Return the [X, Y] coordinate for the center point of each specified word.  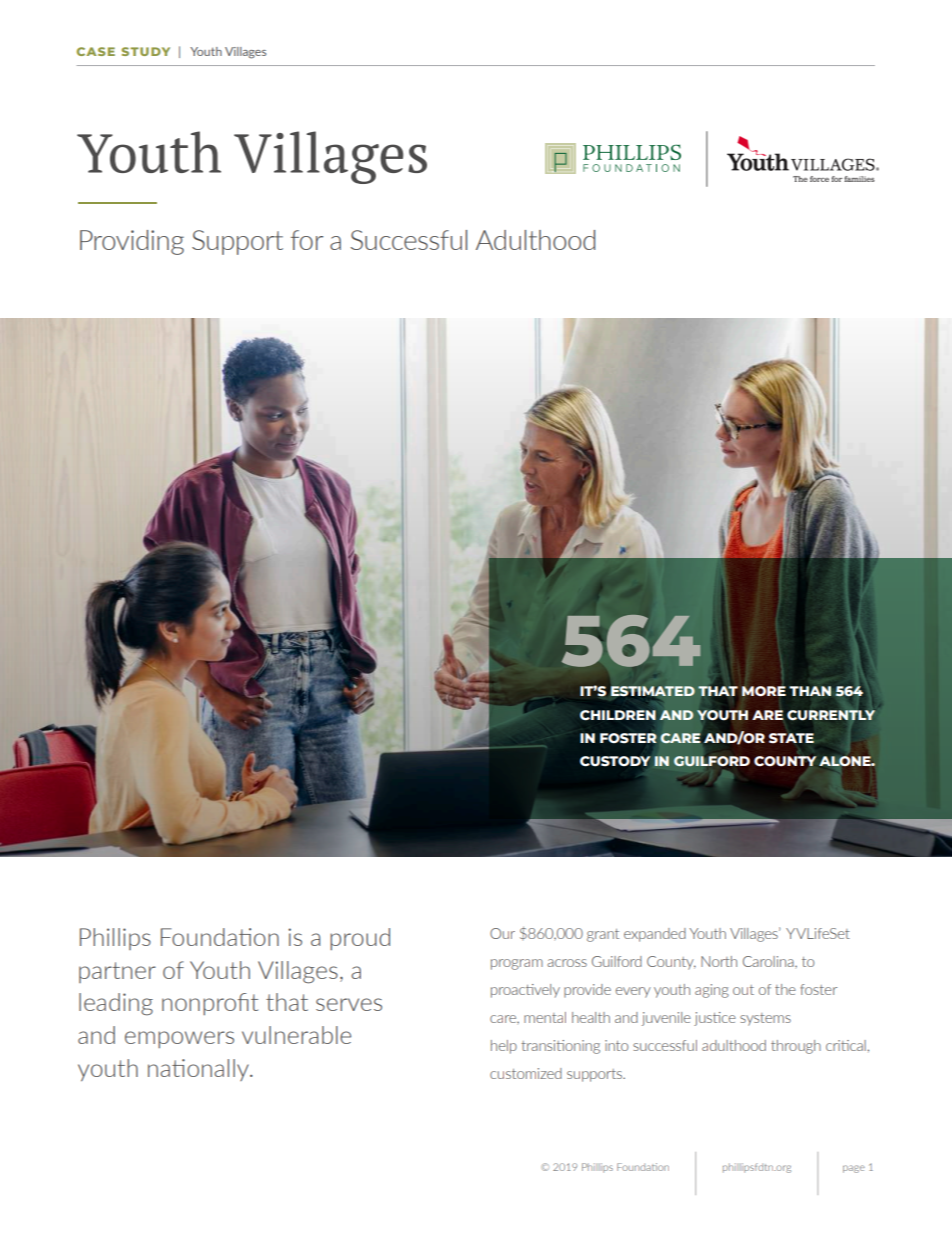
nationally [199, 1070]
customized [526, 1073]
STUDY [146, 51]
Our [502, 933]
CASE [96, 51]
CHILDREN [618, 715]
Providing [132, 242]
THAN [810, 691]
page [854, 1169]
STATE [791, 738]
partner [117, 972]
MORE [764, 691]
